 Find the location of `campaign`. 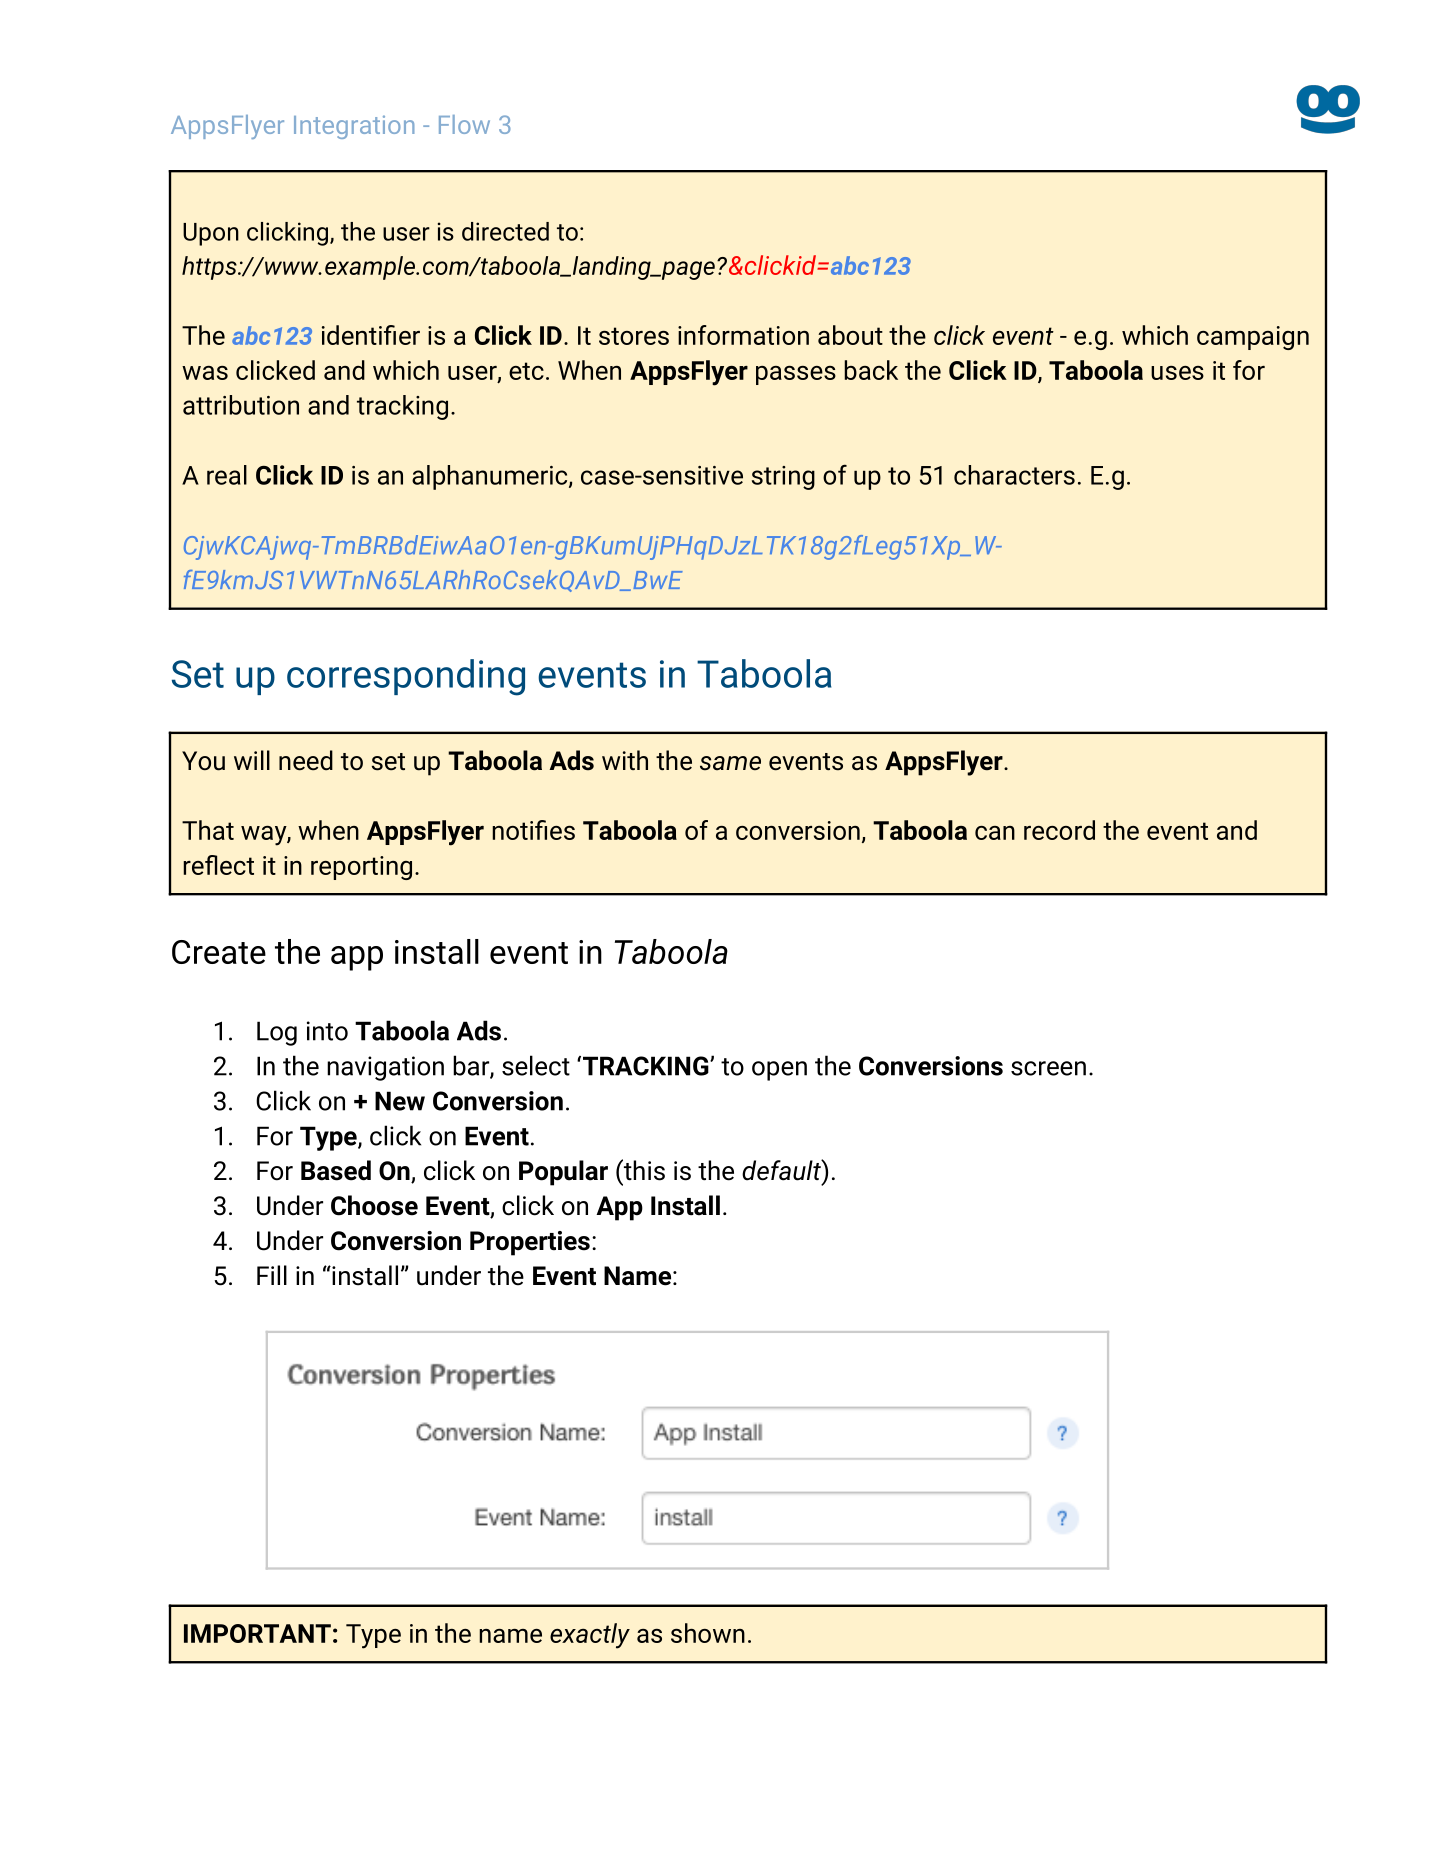

campaign is located at coordinates (1253, 338).
